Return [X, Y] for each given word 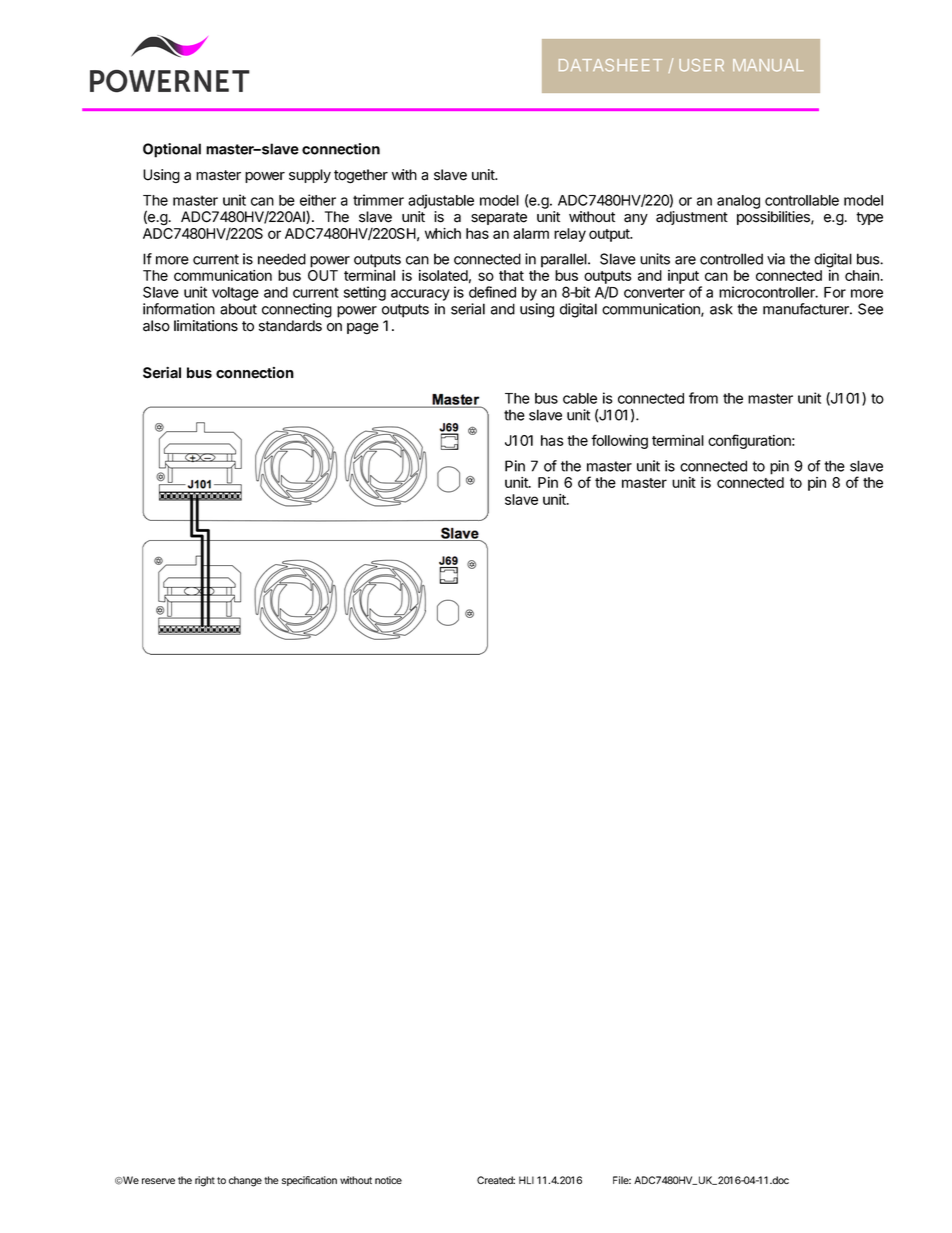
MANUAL [768, 65]
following [619, 441]
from [703, 398]
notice [388, 1180]
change [245, 1181]
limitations [206, 326]
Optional [172, 150]
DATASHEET [610, 65]
